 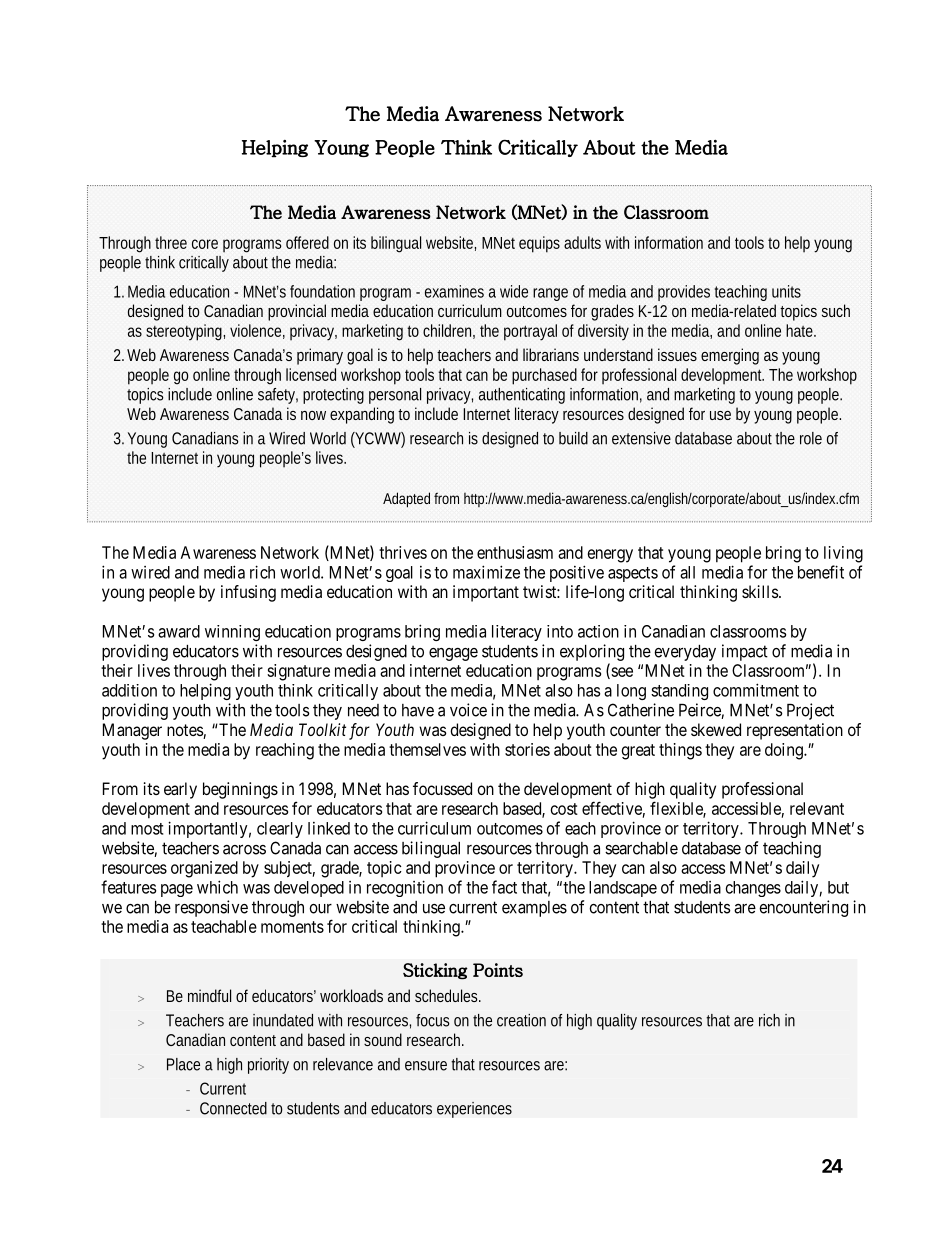 What do you see at coordinates (232, 633) in the screenshot?
I see `winning` at bounding box center [232, 633].
